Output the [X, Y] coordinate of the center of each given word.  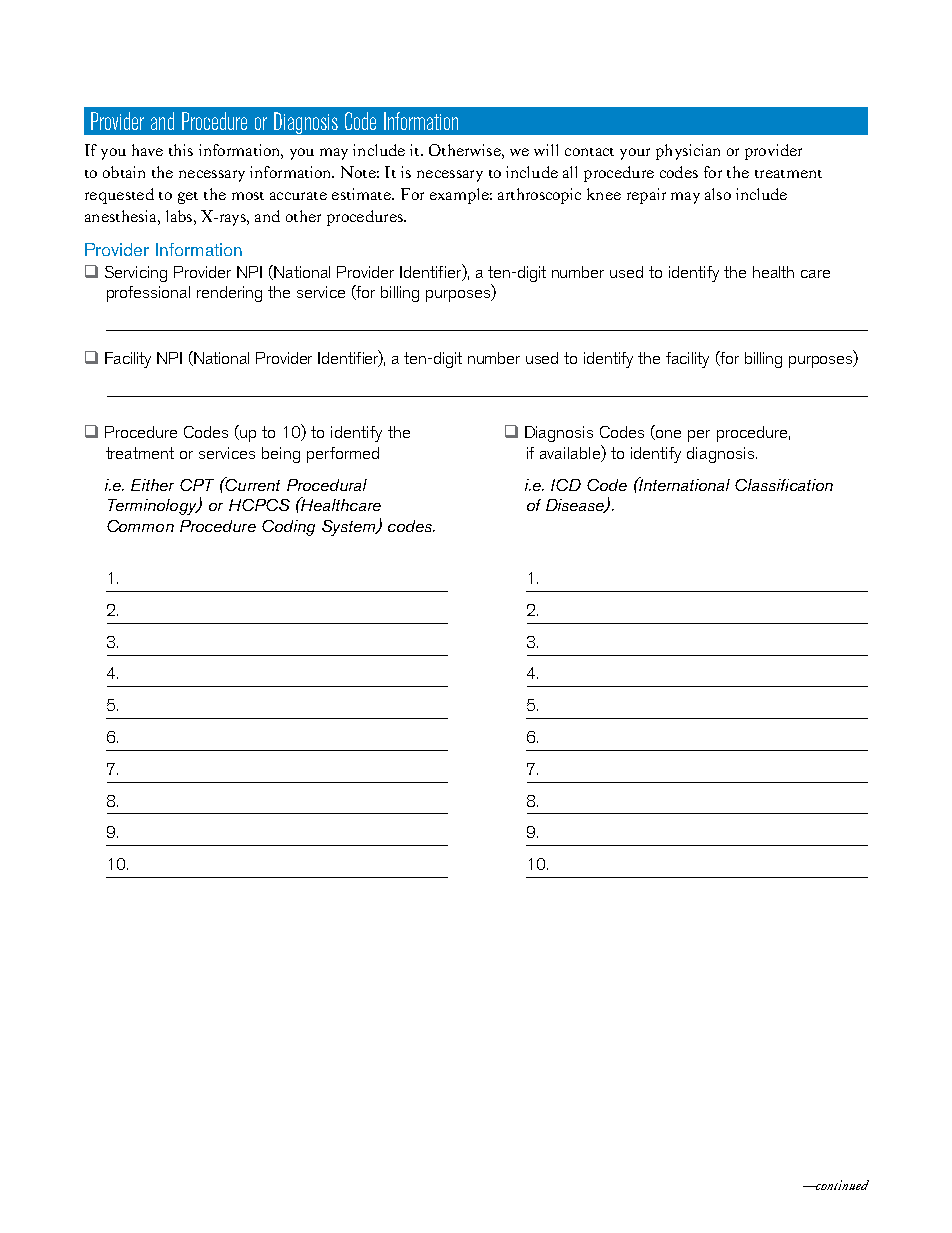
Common [140, 526]
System [350, 528]
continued [841, 1185]
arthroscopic [539, 196]
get [188, 198]
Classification [784, 485]
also [718, 194]
